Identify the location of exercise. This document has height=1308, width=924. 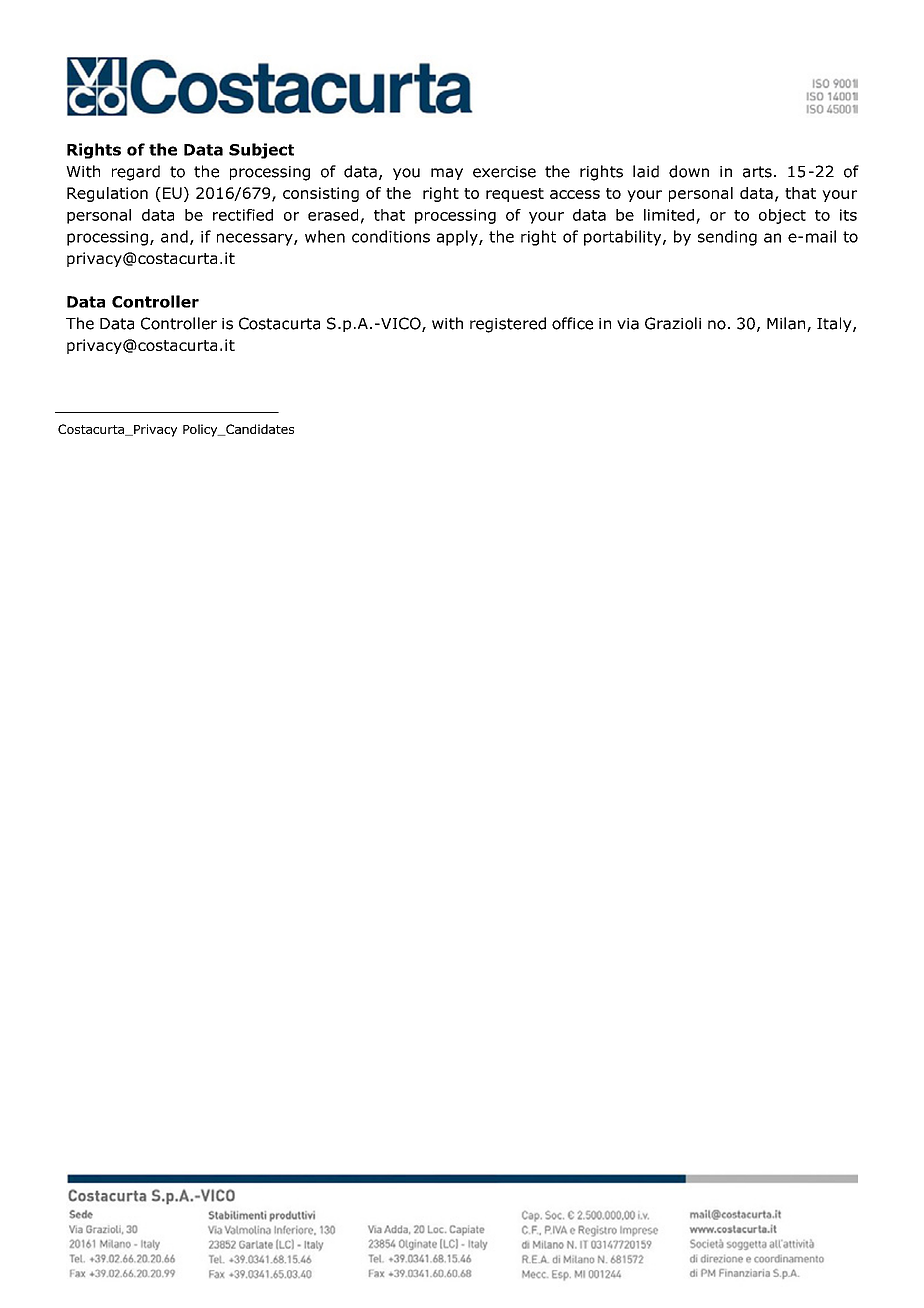
(504, 172).
